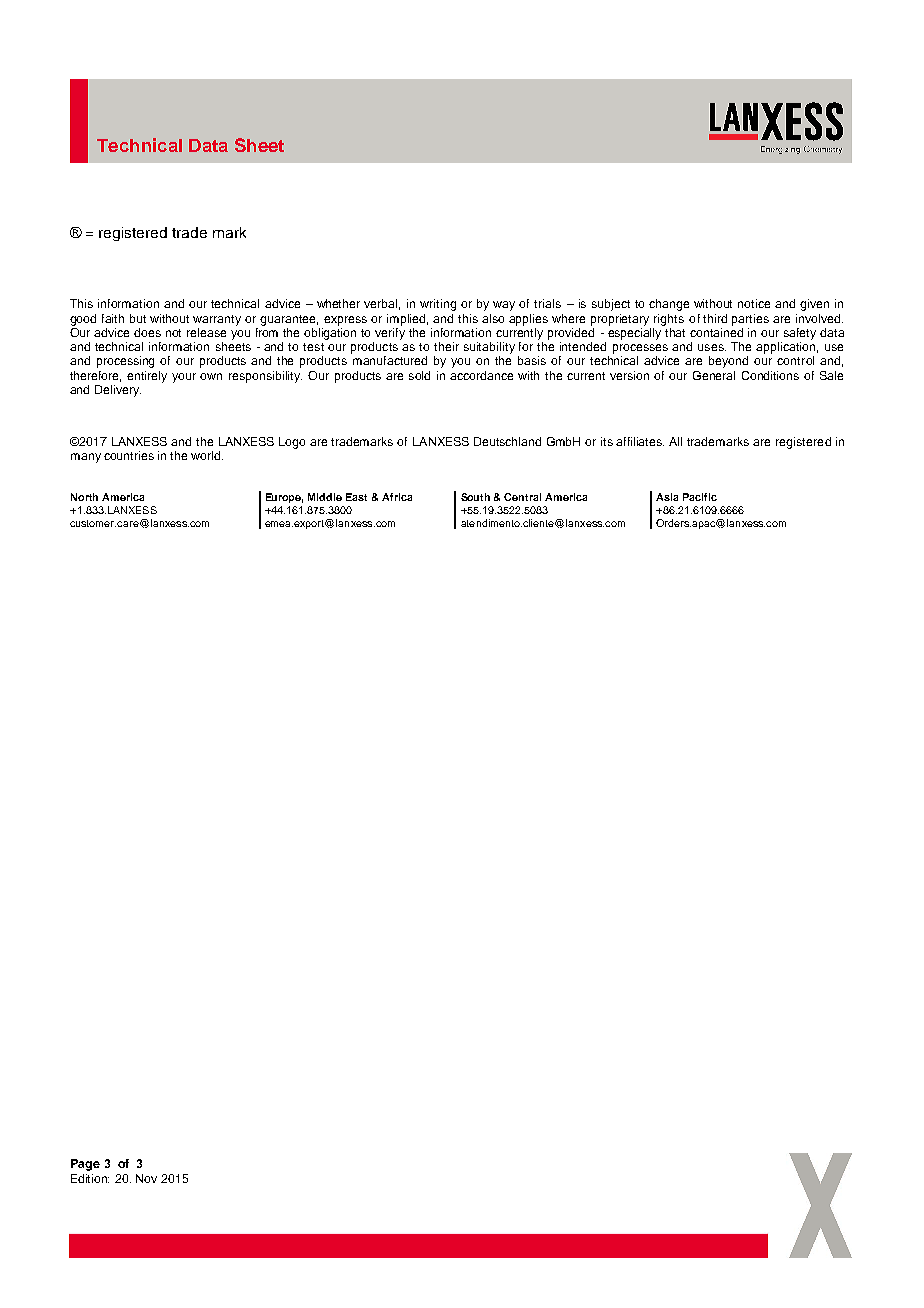  I want to click on does, so click(147, 332).
